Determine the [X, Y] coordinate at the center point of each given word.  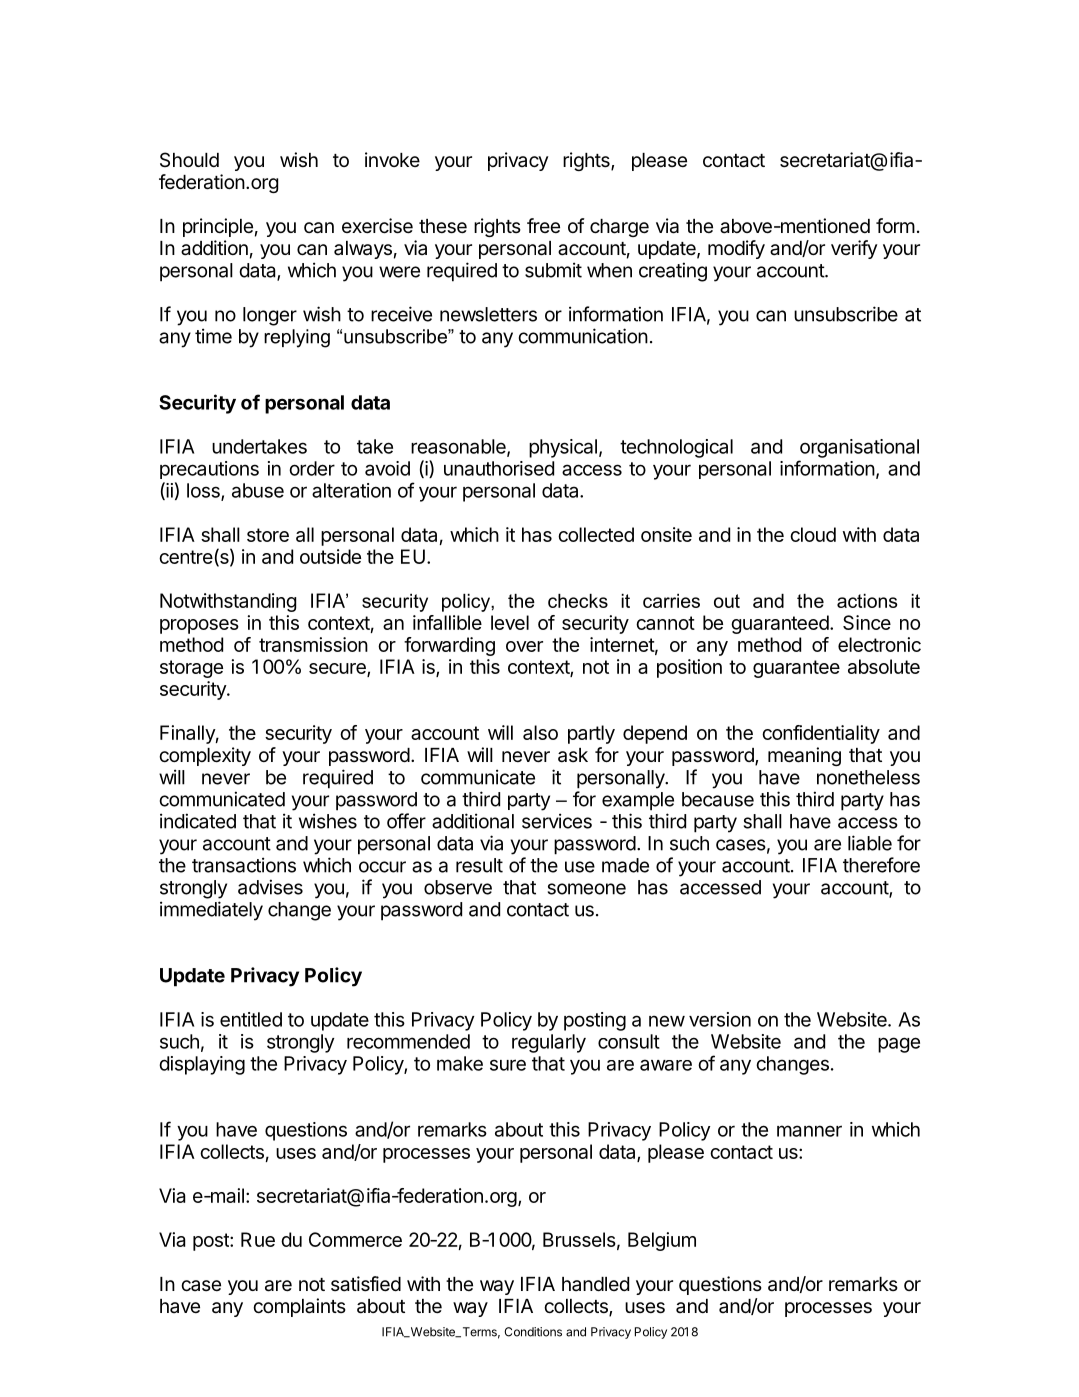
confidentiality [821, 734]
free [543, 225]
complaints [299, 1307]
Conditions [533, 1332]
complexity [205, 756]
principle [218, 227]
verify [854, 249]
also [540, 732]
